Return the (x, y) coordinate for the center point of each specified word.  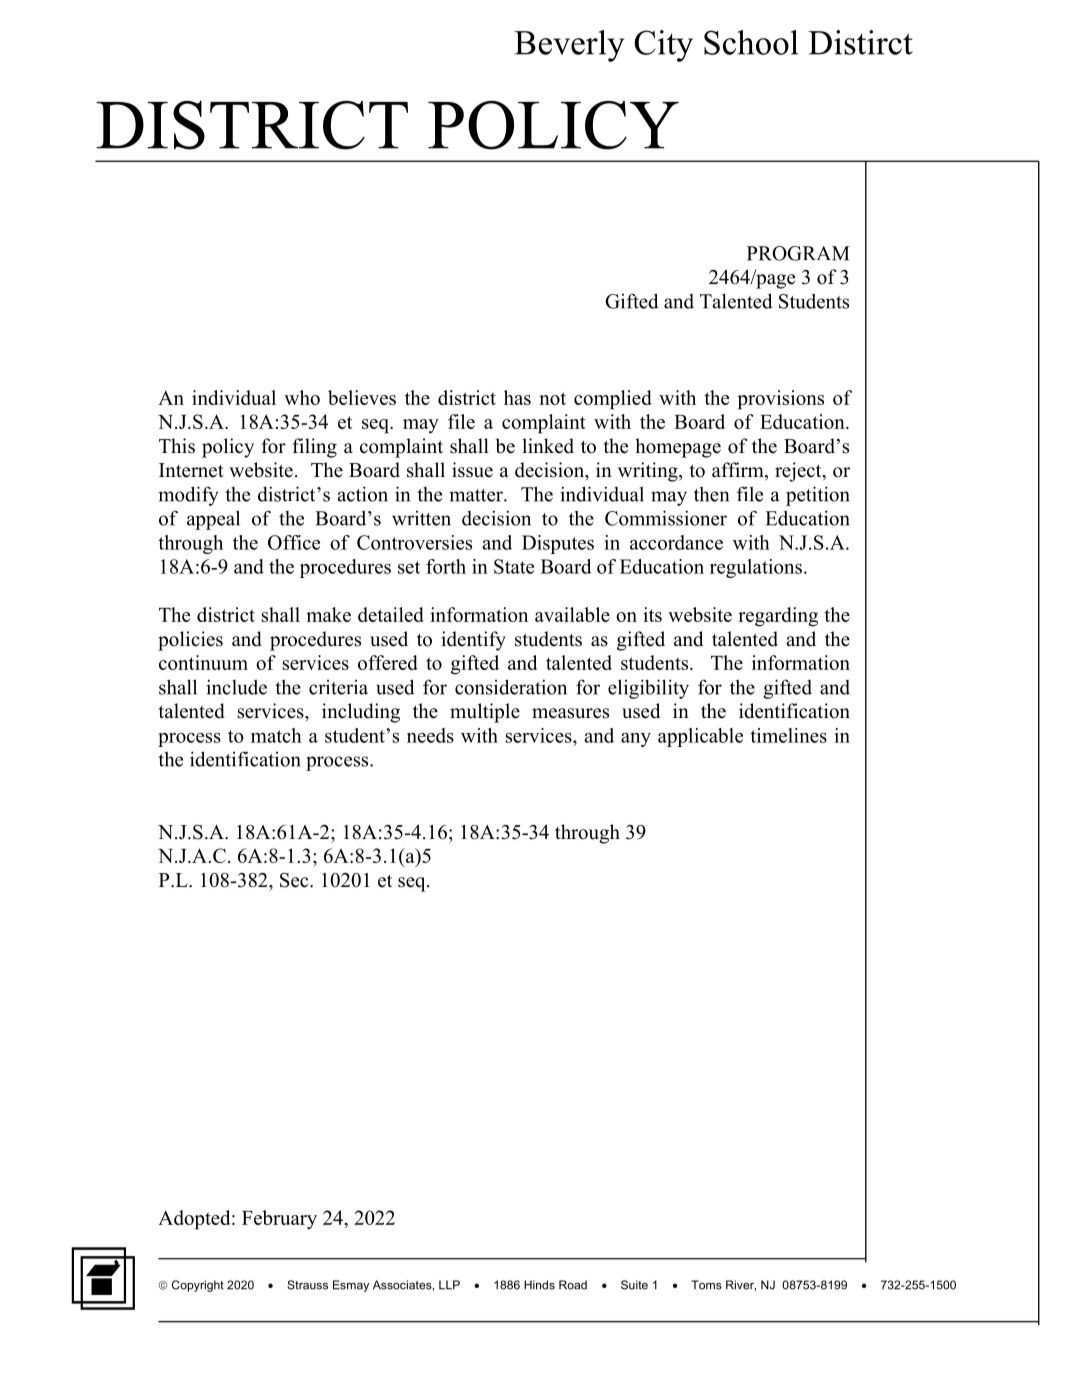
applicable (700, 737)
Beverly (569, 46)
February (279, 1220)
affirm (739, 471)
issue (472, 470)
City (663, 46)
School (751, 42)
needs (430, 735)
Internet (191, 470)
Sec (295, 880)
